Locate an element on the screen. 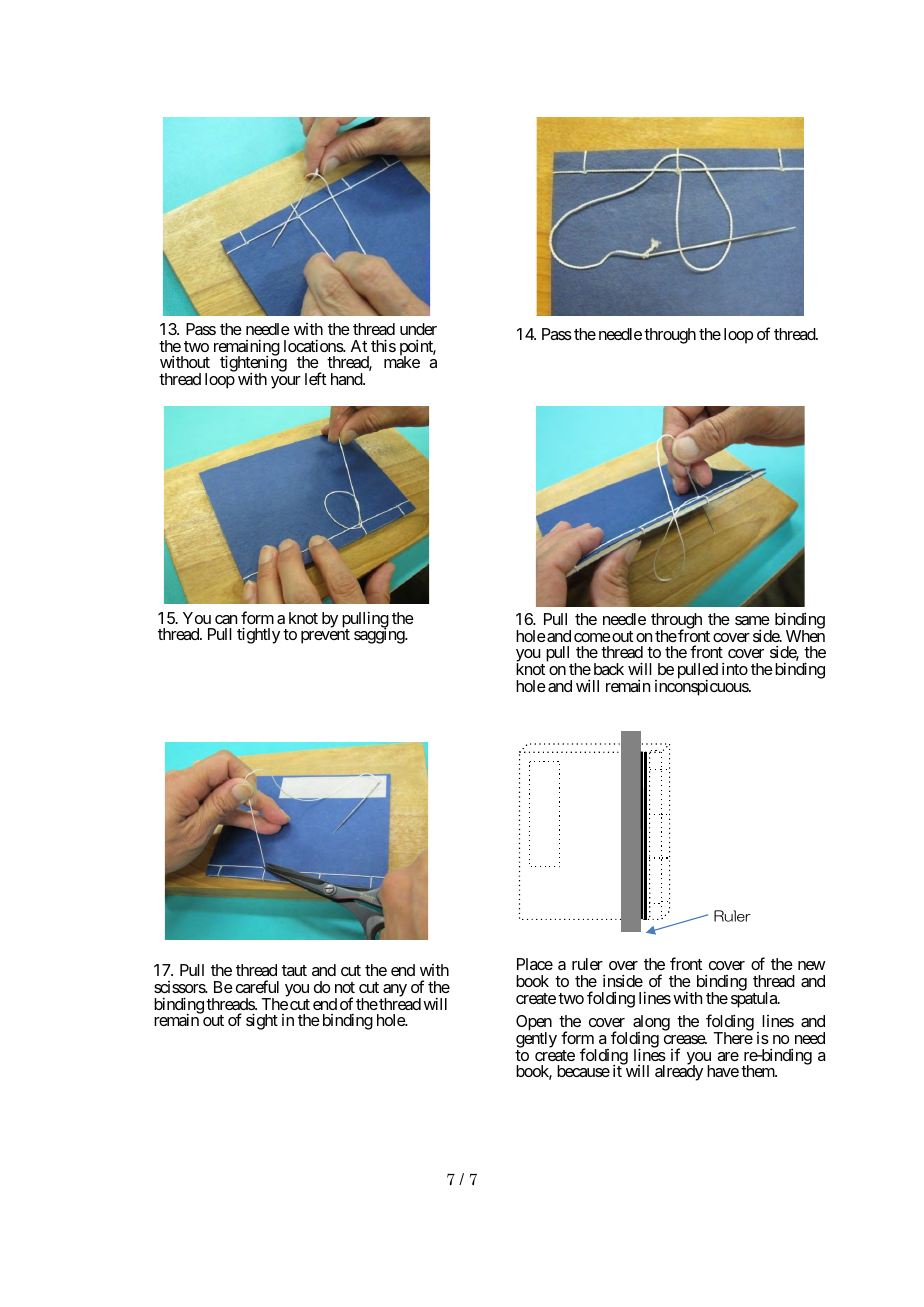  into is located at coordinates (735, 668).
